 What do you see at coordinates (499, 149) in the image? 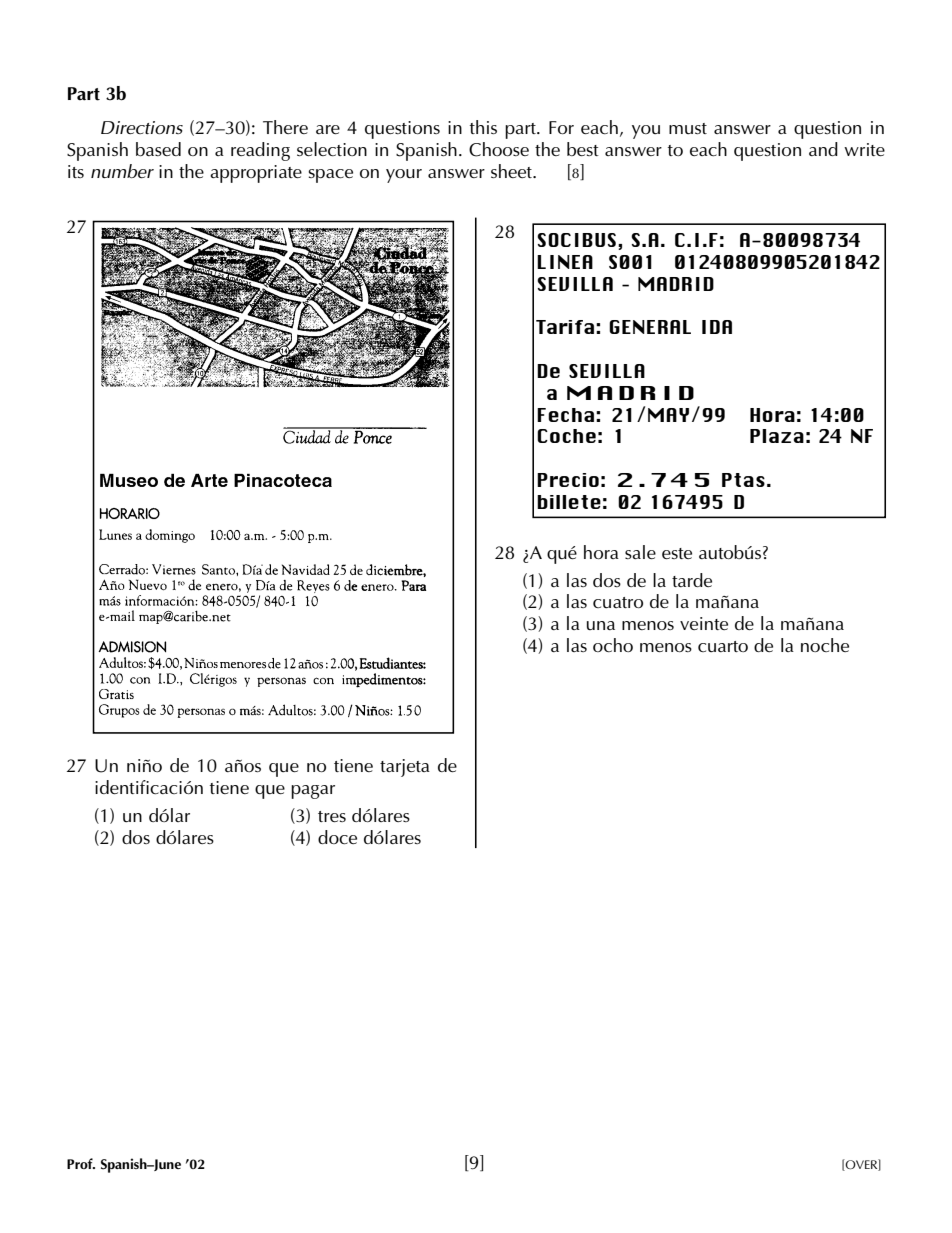
I see `Choose` at bounding box center [499, 149].
